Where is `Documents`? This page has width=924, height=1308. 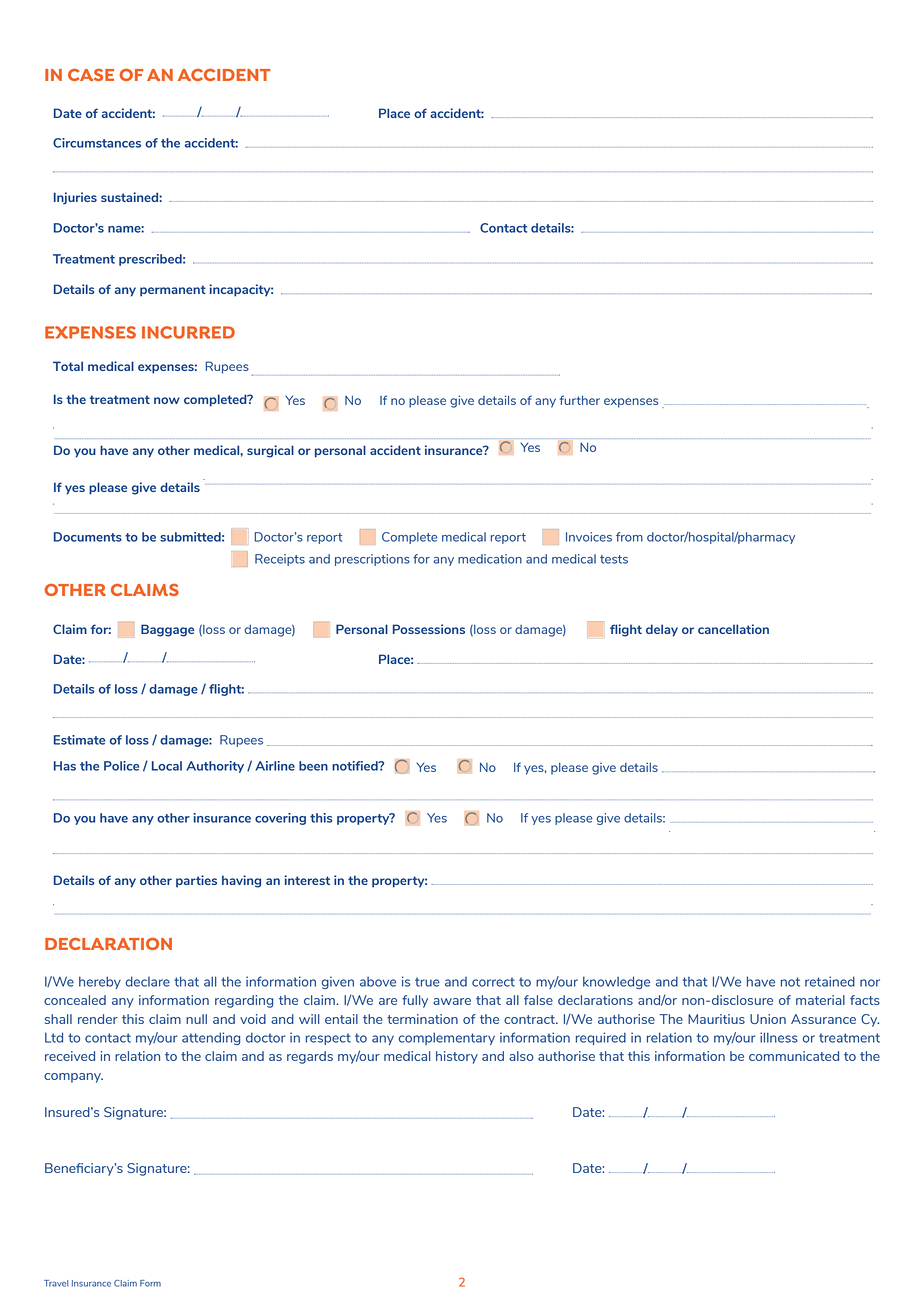
Documents is located at coordinates (88, 537).
